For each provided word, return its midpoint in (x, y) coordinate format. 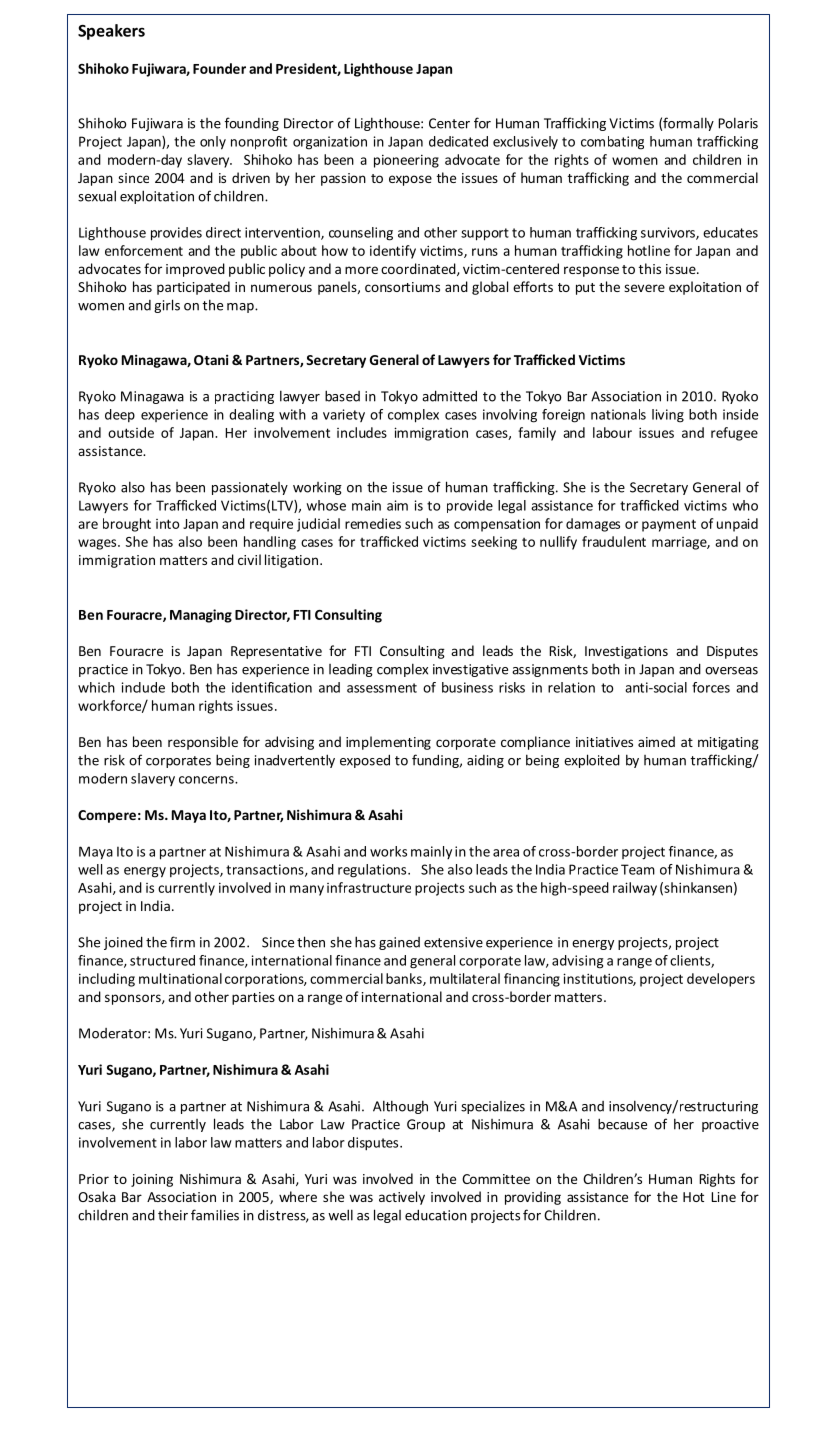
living (668, 416)
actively (402, 1198)
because (622, 1124)
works (388, 851)
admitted (449, 396)
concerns (207, 780)
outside (131, 432)
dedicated (458, 141)
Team (638, 869)
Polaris (738, 123)
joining (152, 1180)
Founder (219, 68)
